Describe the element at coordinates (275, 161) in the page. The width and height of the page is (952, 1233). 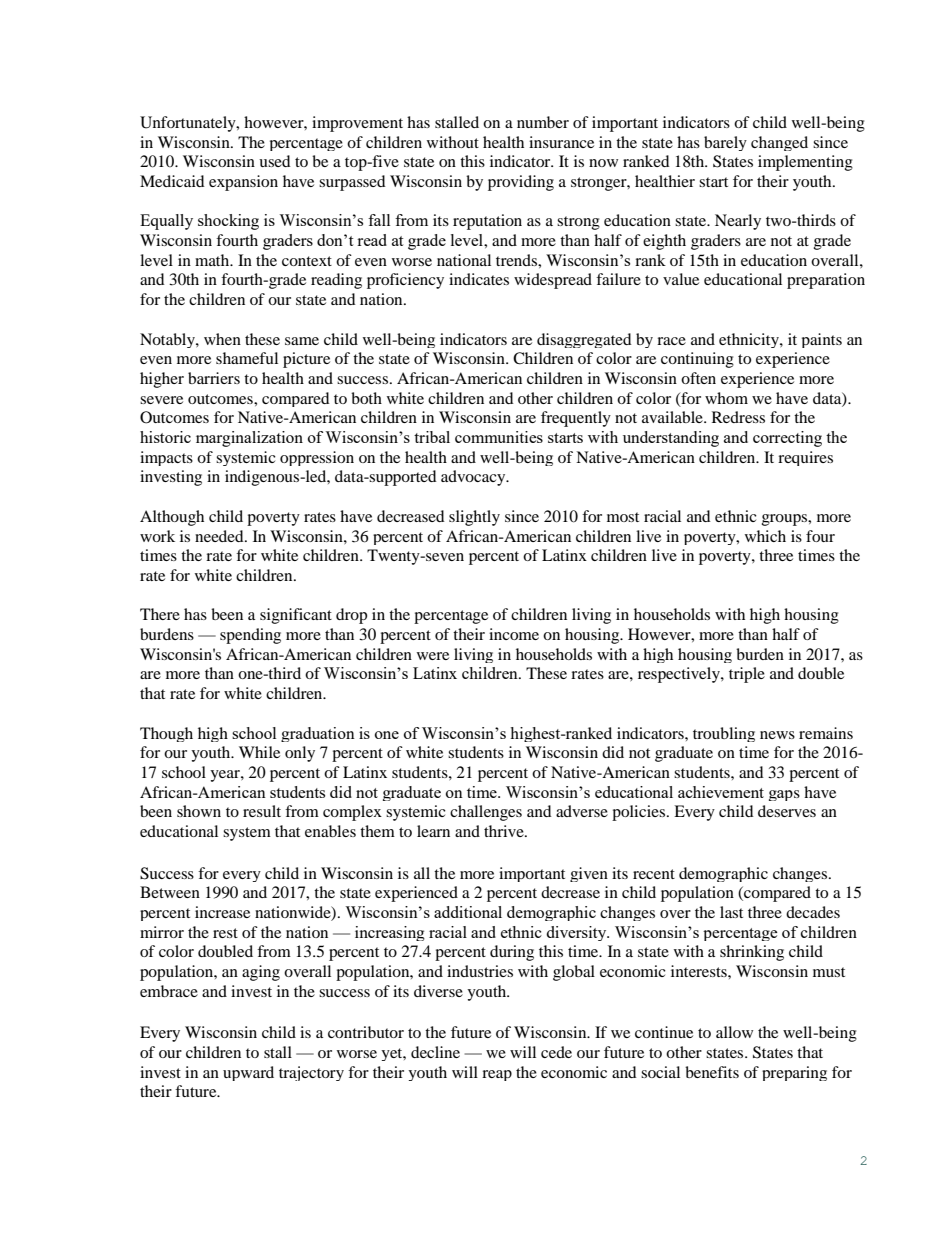
I see `used` at that location.
